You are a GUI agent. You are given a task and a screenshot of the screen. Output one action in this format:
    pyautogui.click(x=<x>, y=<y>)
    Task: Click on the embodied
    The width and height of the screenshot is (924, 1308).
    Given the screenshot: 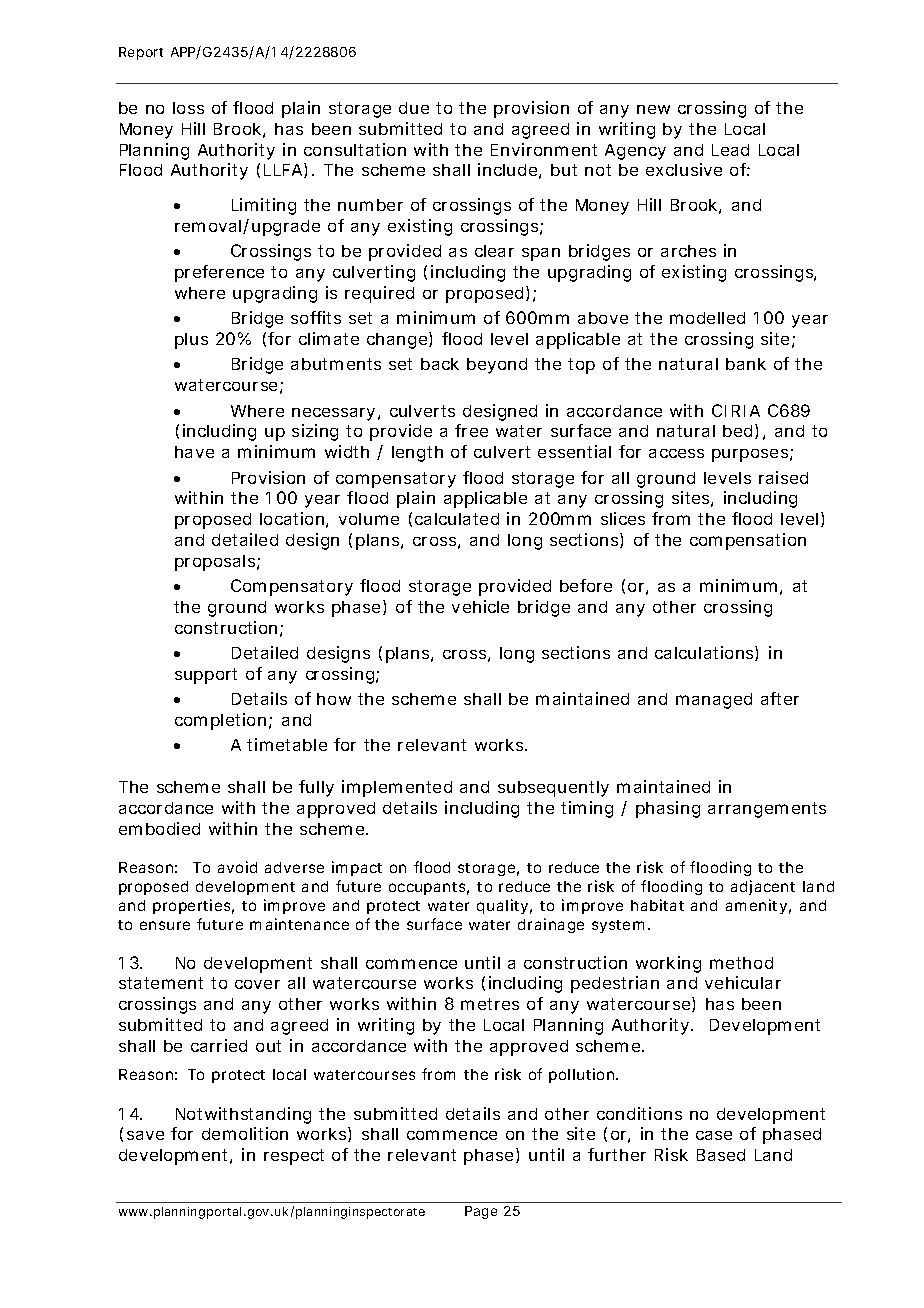 What is the action you would take?
    pyautogui.click(x=159, y=828)
